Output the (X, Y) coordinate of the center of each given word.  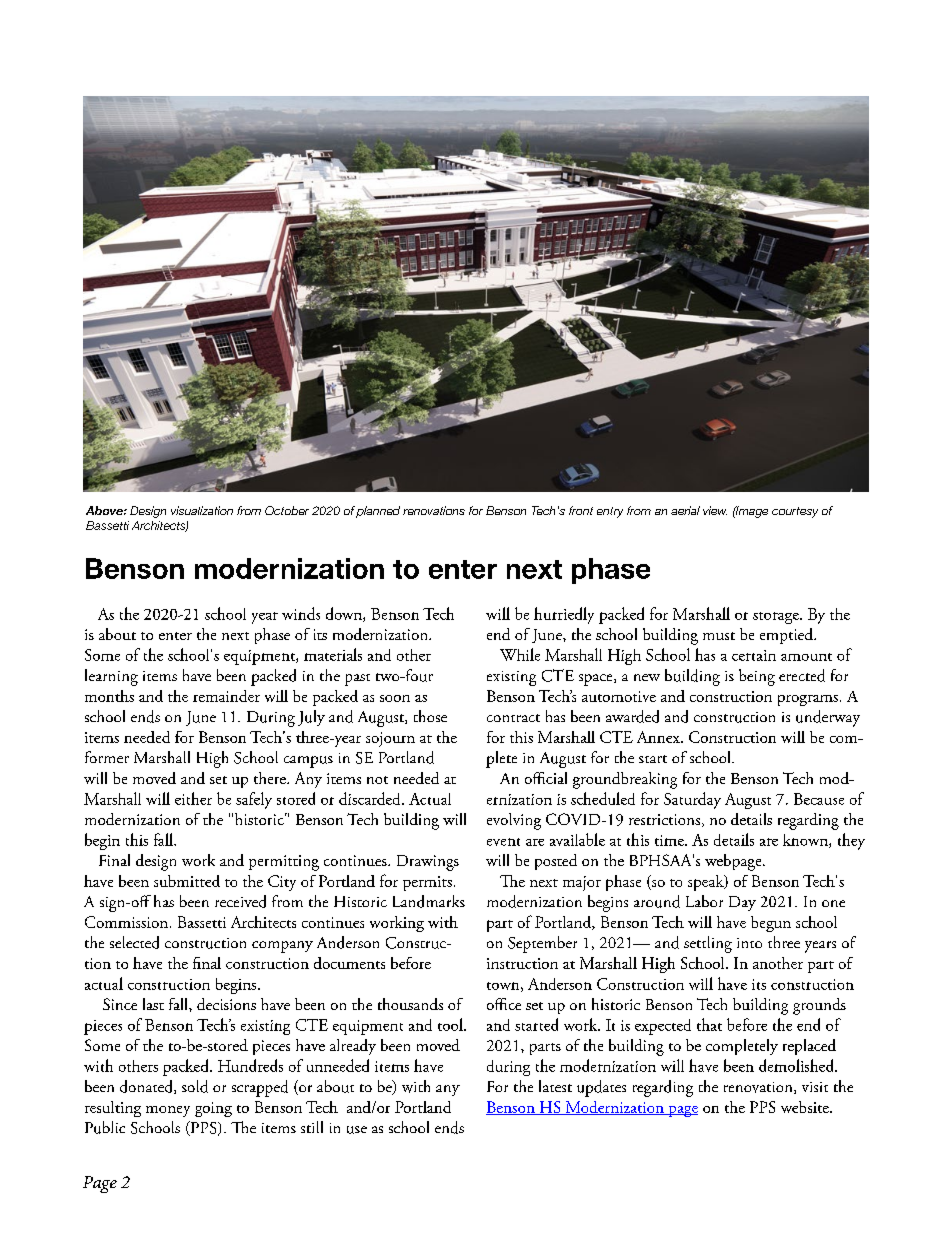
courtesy (795, 512)
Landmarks (429, 901)
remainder (226, 696)
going (213, 1109)
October (287, 510)
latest (555, 1086)
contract (513, 718)
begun (771, 924)
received (240, 901)
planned (378, 512)
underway (828, 718)
